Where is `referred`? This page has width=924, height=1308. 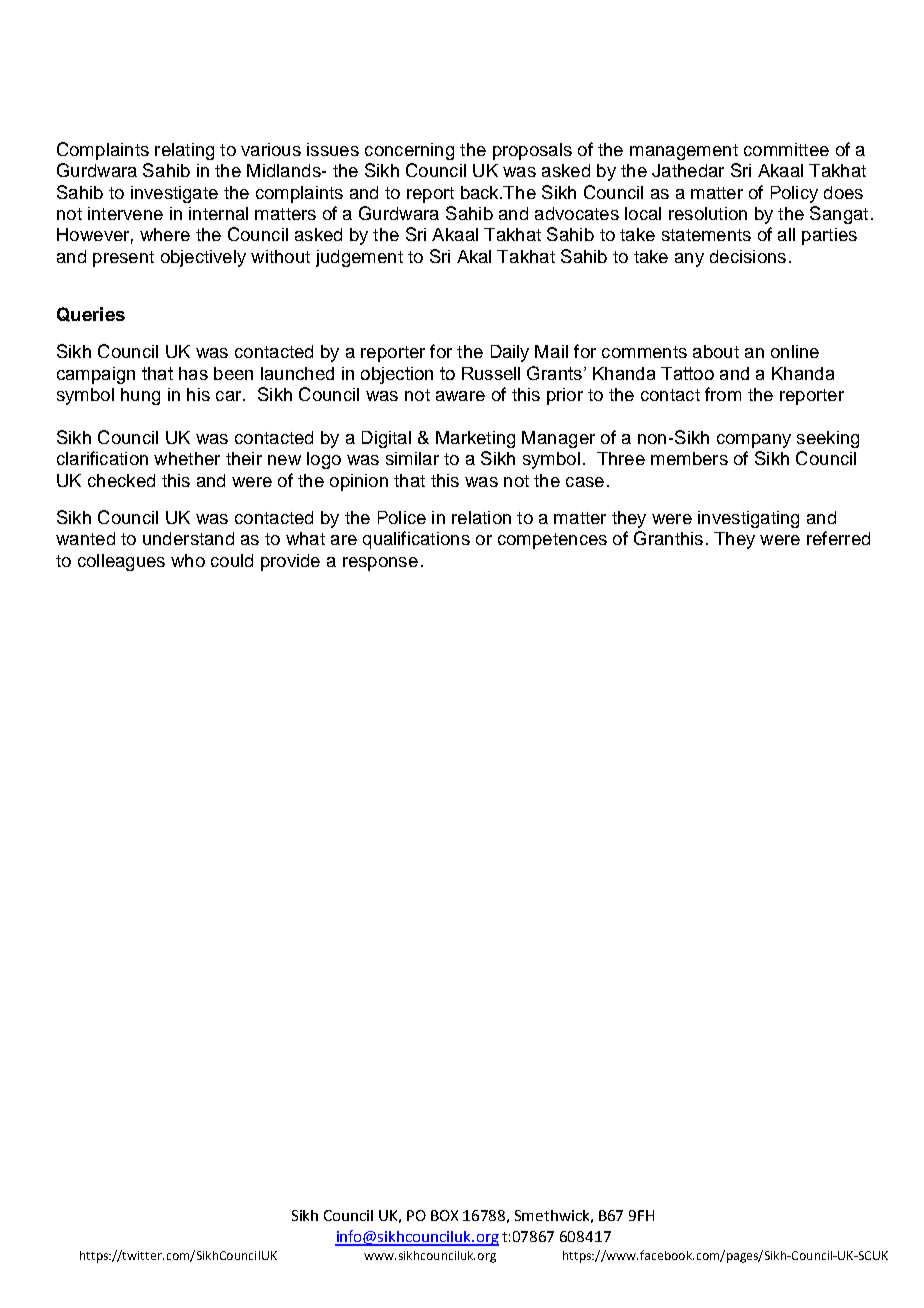 referred is located at coordinates (838, 538).
